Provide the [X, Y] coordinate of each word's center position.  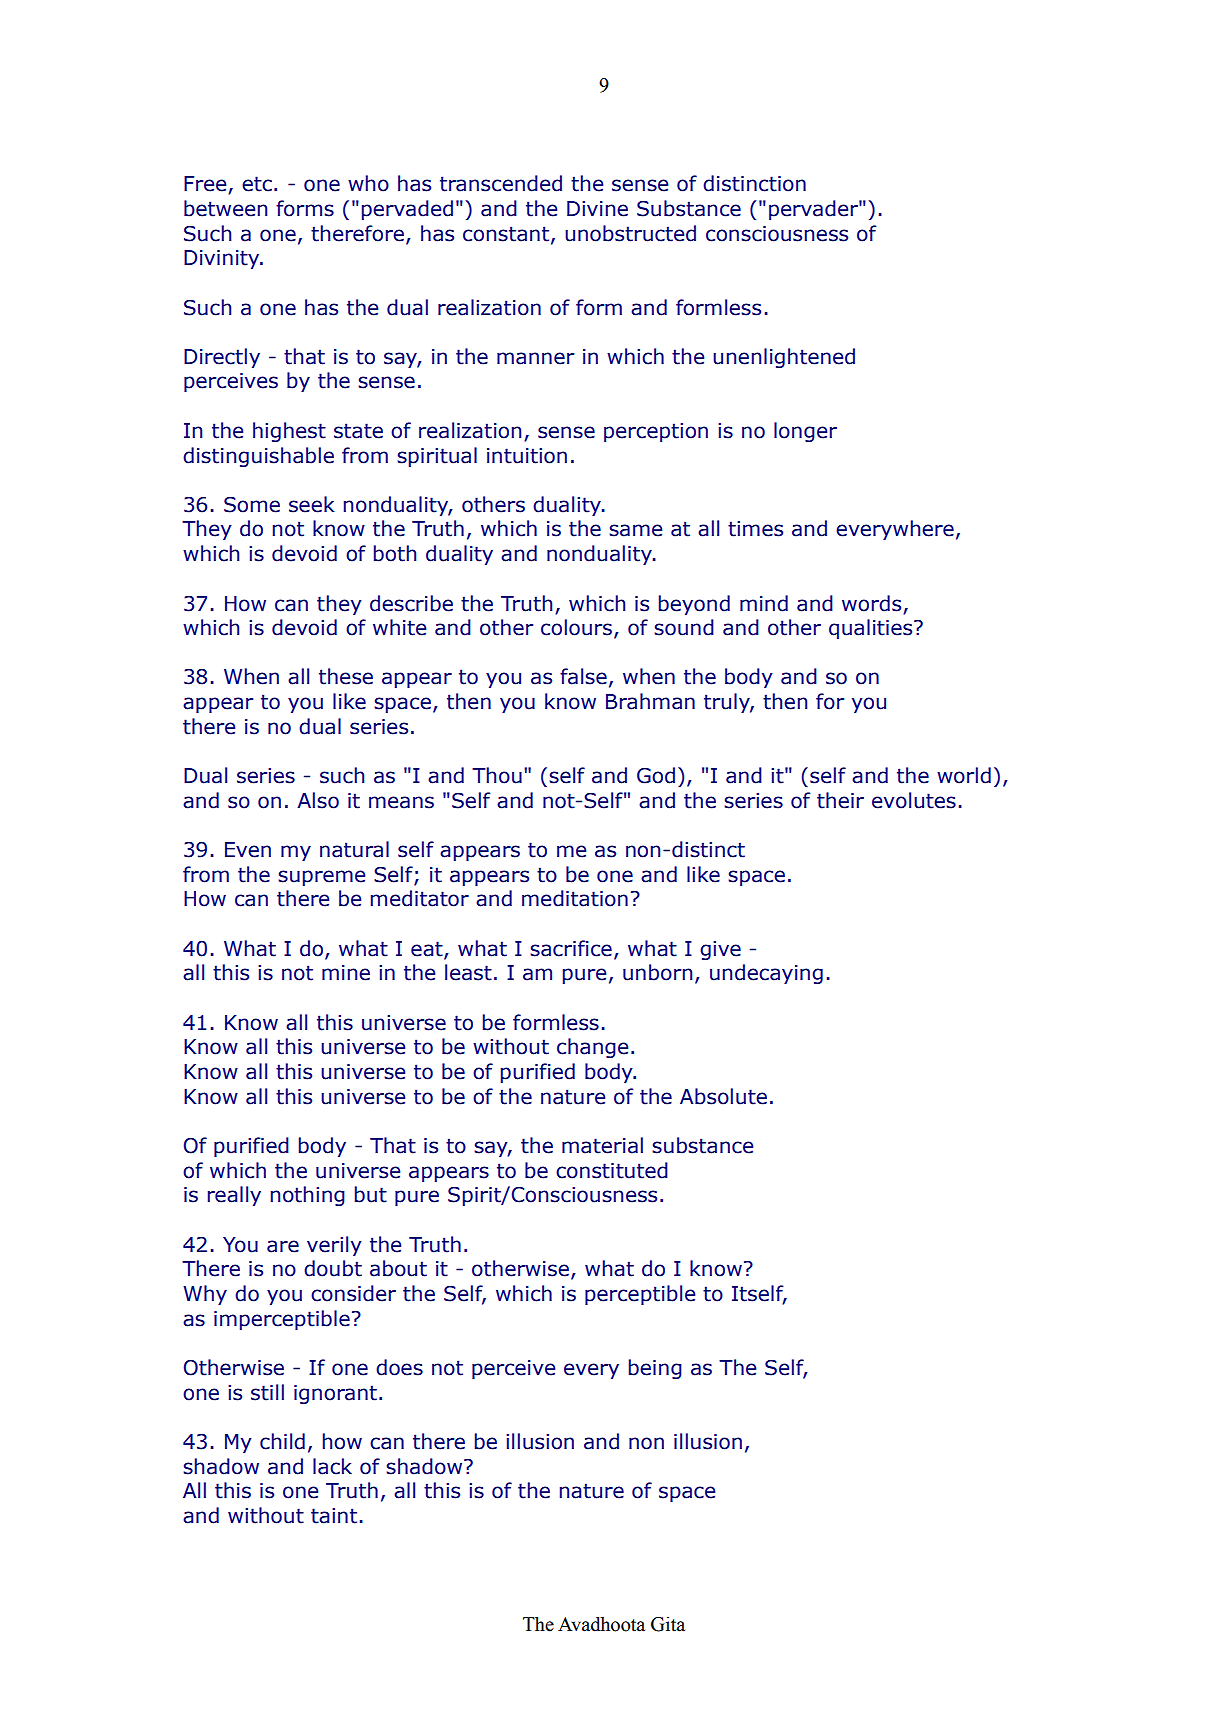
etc [257, 184]
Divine [597, 209]
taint [334, 1516]
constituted [612, 1170]
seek [312, 504]
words [871, 603]
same [635, 530]
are [283, 1246]
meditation [575, 898]
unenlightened [784, 358]
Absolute [723, 1096]
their [840, 800]
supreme [321, 878]
